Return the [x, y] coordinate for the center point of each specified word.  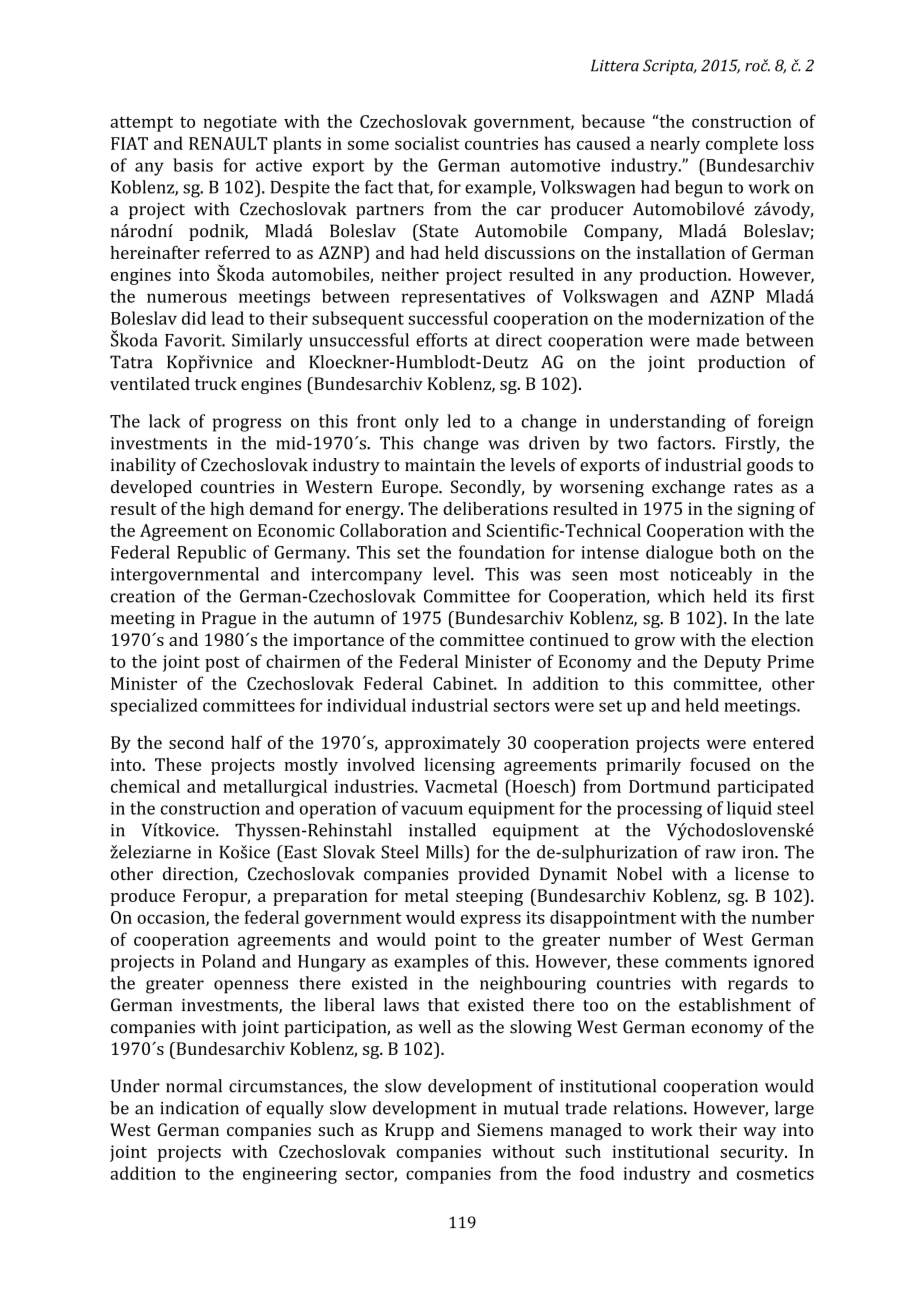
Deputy [732, 663]
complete [742, 145]
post [222, 664]
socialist [427, 143]
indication [199, 1108]
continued [569, 639]
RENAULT [228, 143]
